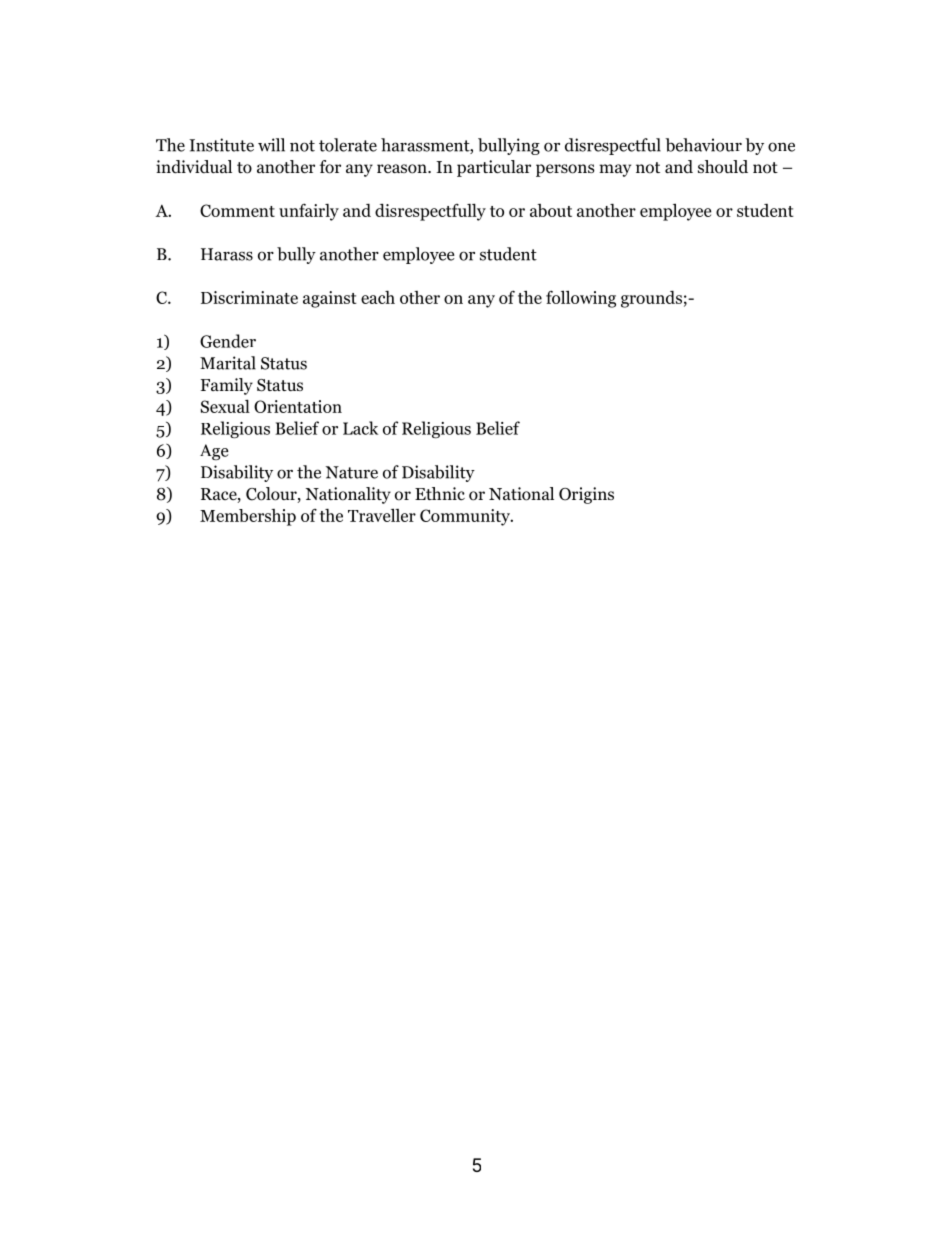 The height and width of the screenshot is (1233, 952). I want to click on Gender, so click(228, 341).
